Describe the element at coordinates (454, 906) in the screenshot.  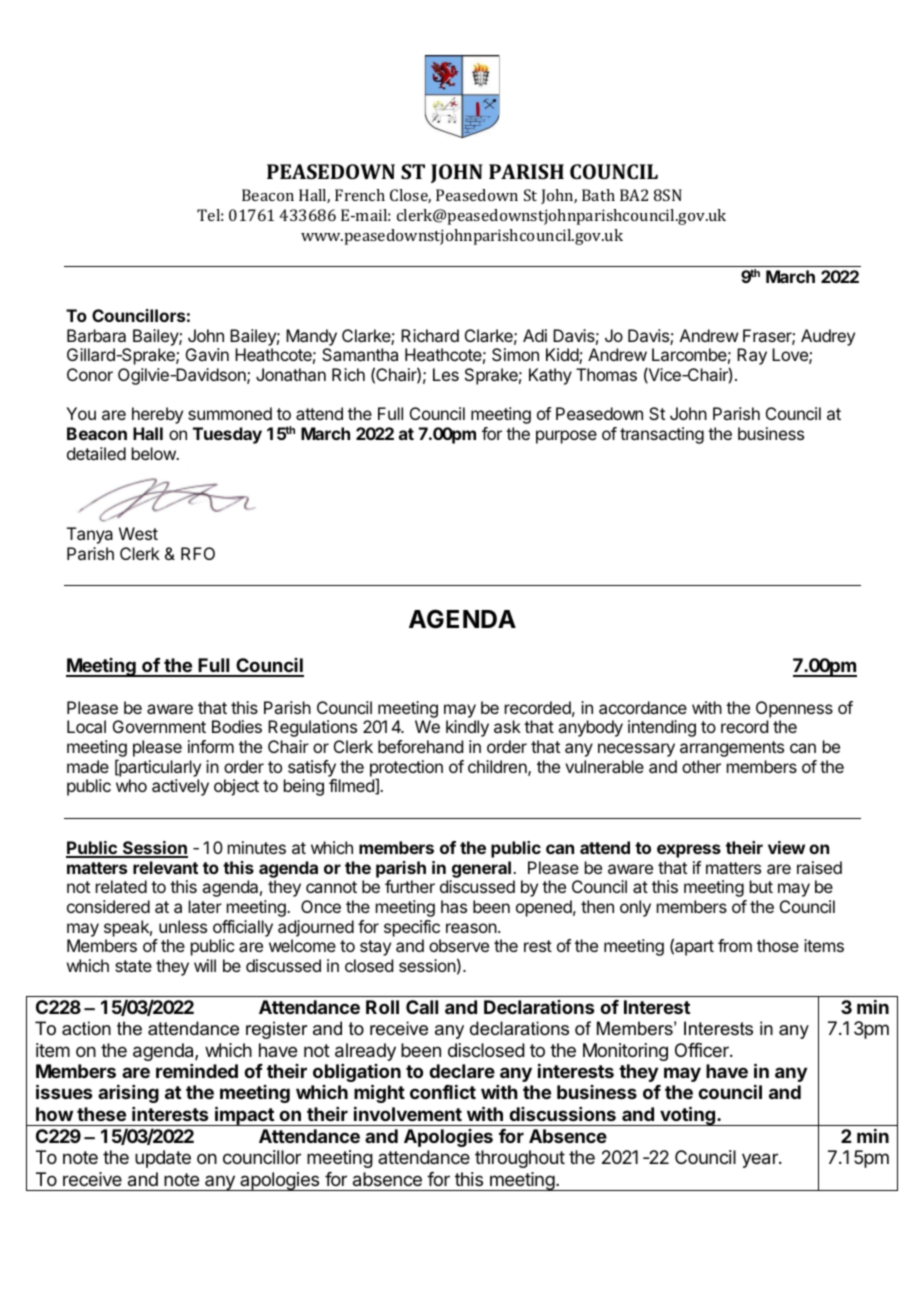
I see `has` at that location.
